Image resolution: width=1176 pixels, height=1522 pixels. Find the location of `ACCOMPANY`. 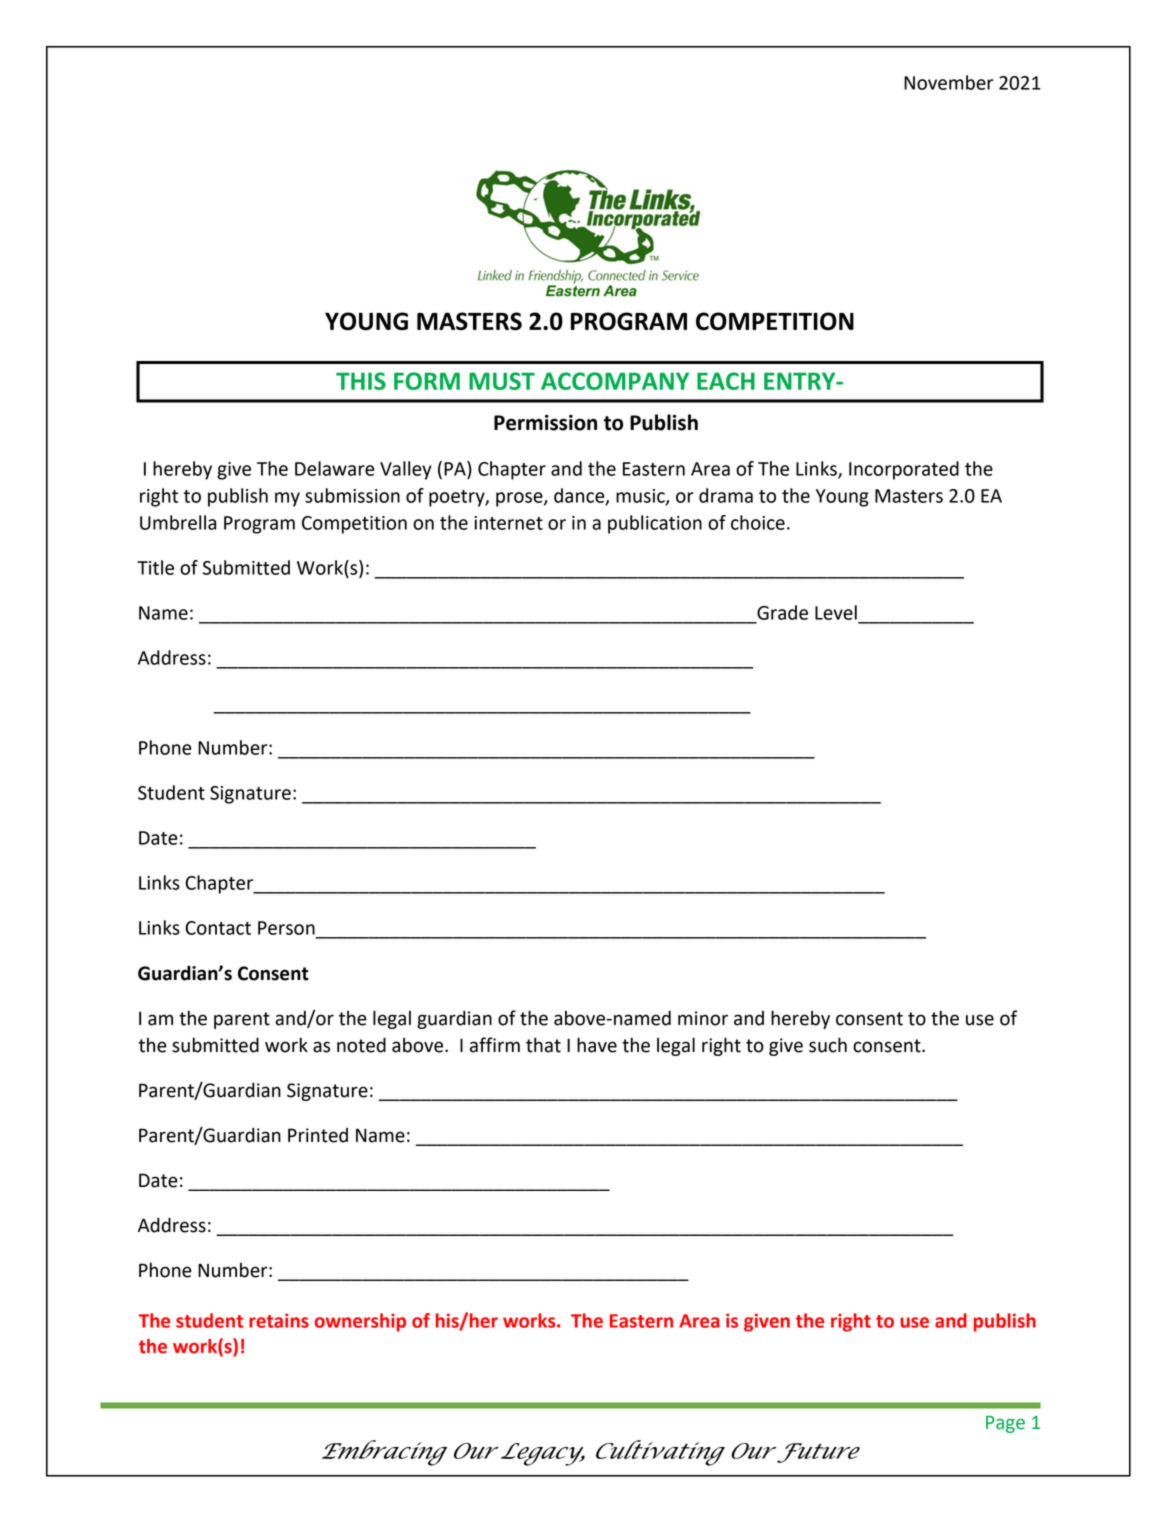

ACCOMPANY is located at coordinates (615, 381).
